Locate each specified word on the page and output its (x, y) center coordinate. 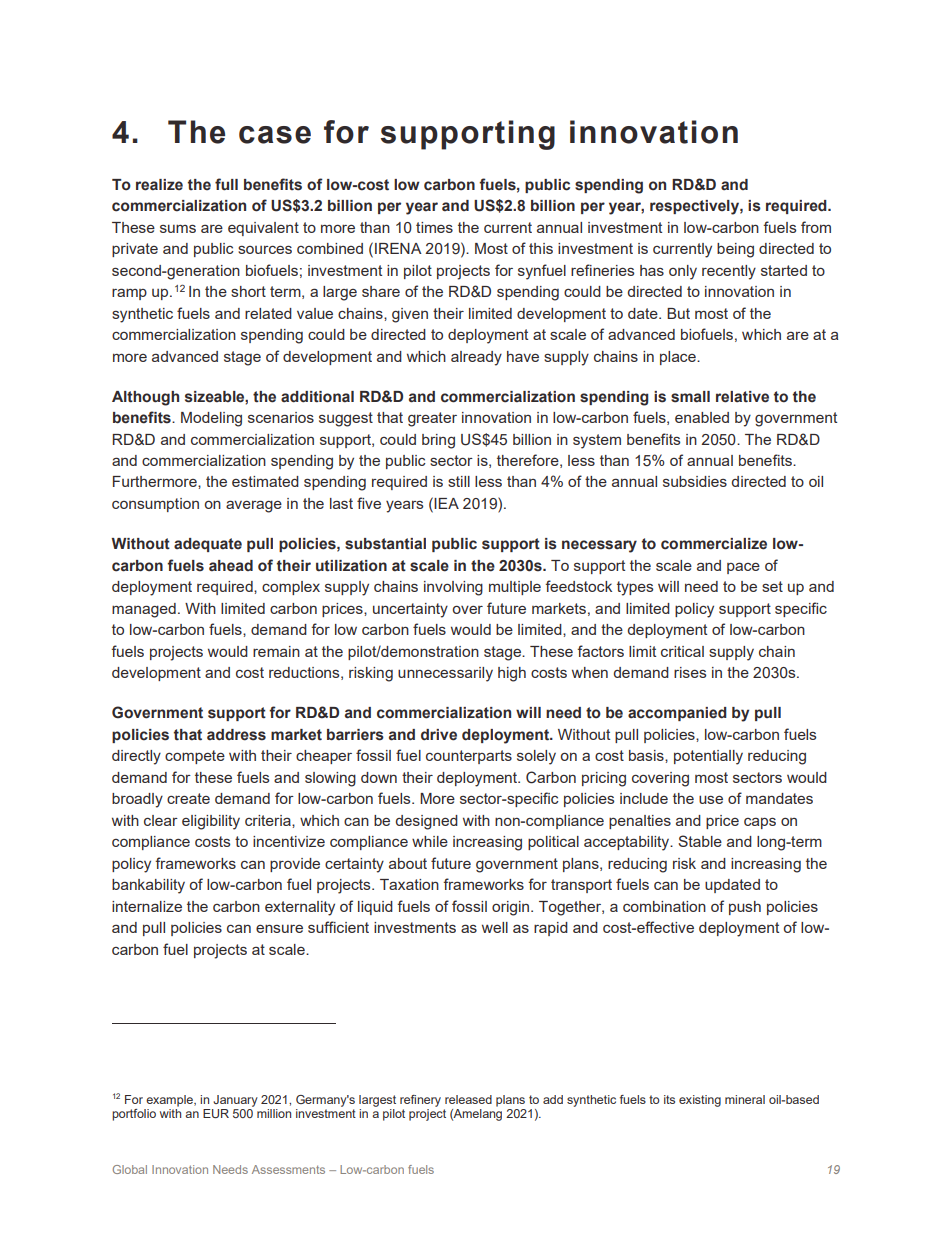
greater (432, 419)
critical (682, 651)
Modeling (211, 419)
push (745, 908)
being (735, 250)
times (434, 227)
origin (512, 908)
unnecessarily (445, 674)
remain (276, 651)
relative (742, 397)
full (226, 184)
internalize (147, 906)
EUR (216, 1113)
